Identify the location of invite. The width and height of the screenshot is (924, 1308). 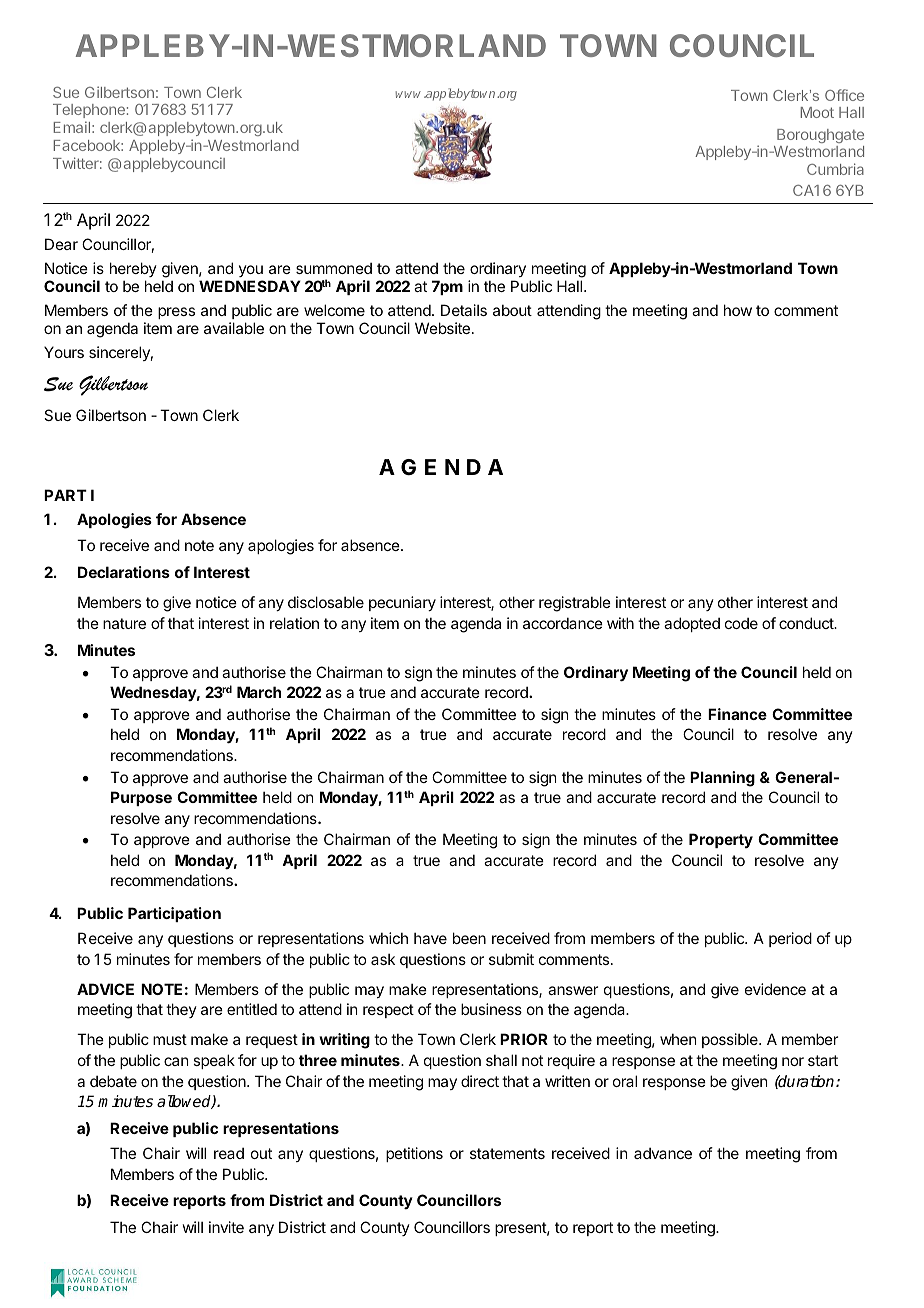
(226, 1227).
